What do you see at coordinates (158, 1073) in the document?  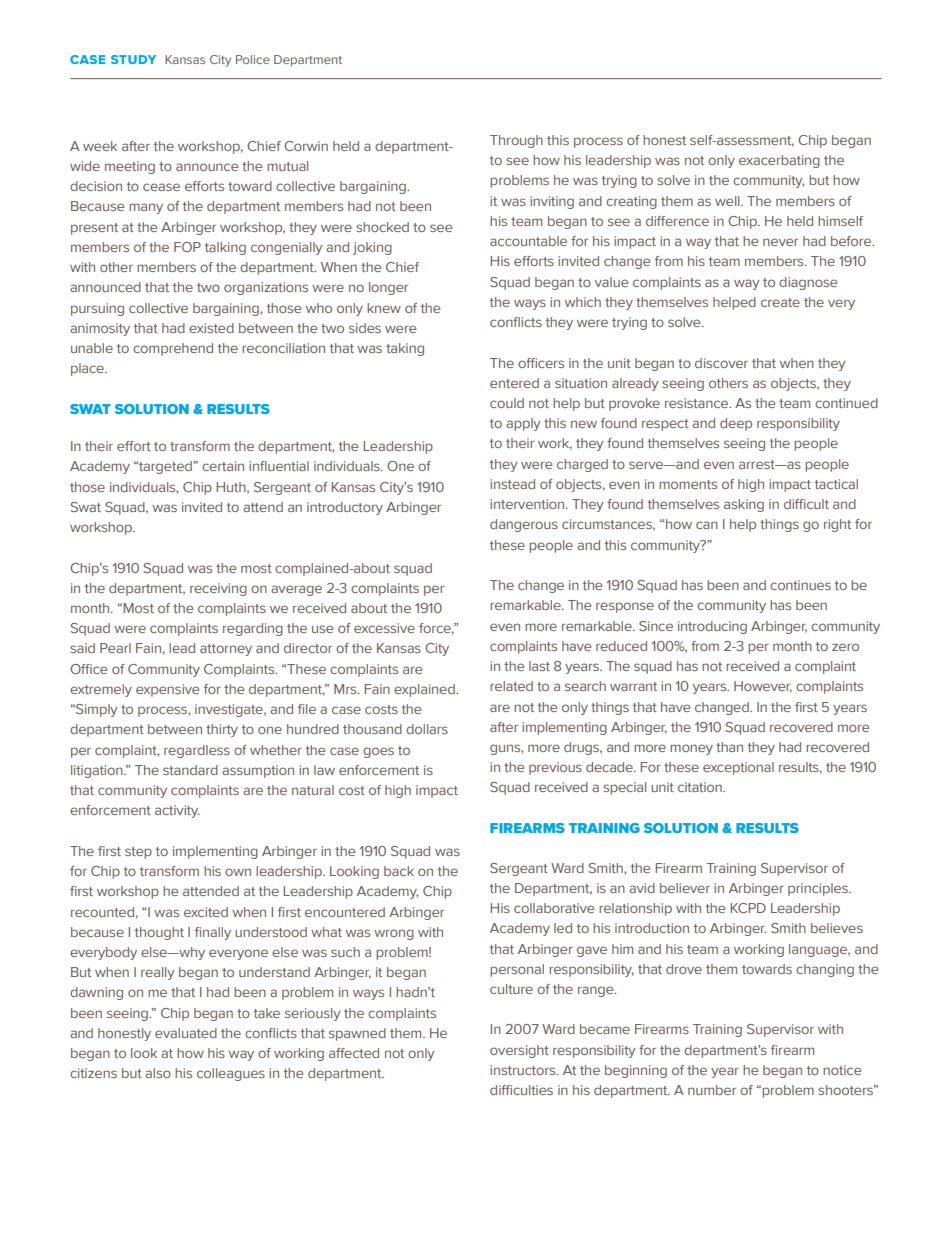 I see `also` at bounding box center [158, 1073].
